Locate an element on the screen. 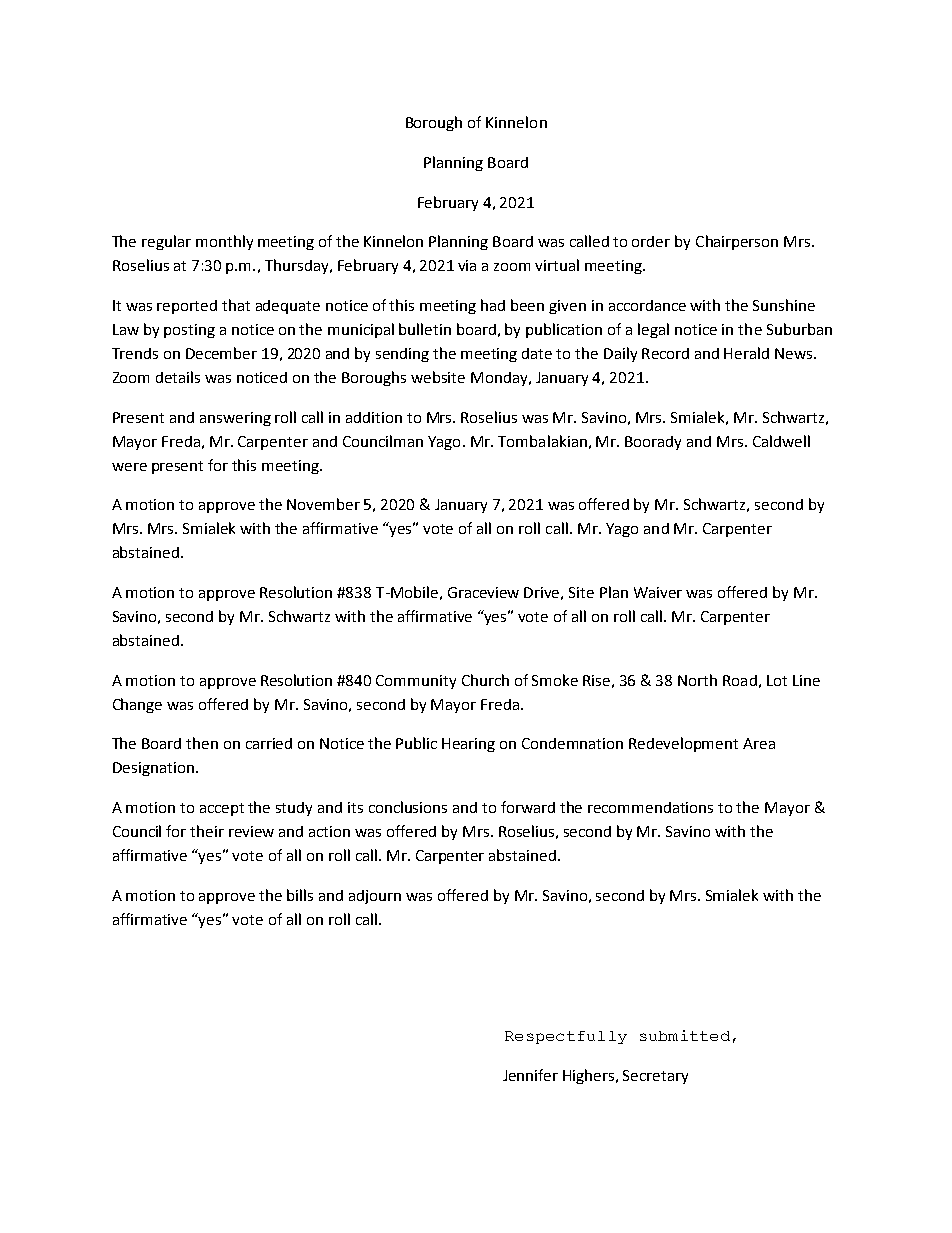 This screenshot has height=1233, width=952. Jennifer is located at coordinates (530, 1075).
